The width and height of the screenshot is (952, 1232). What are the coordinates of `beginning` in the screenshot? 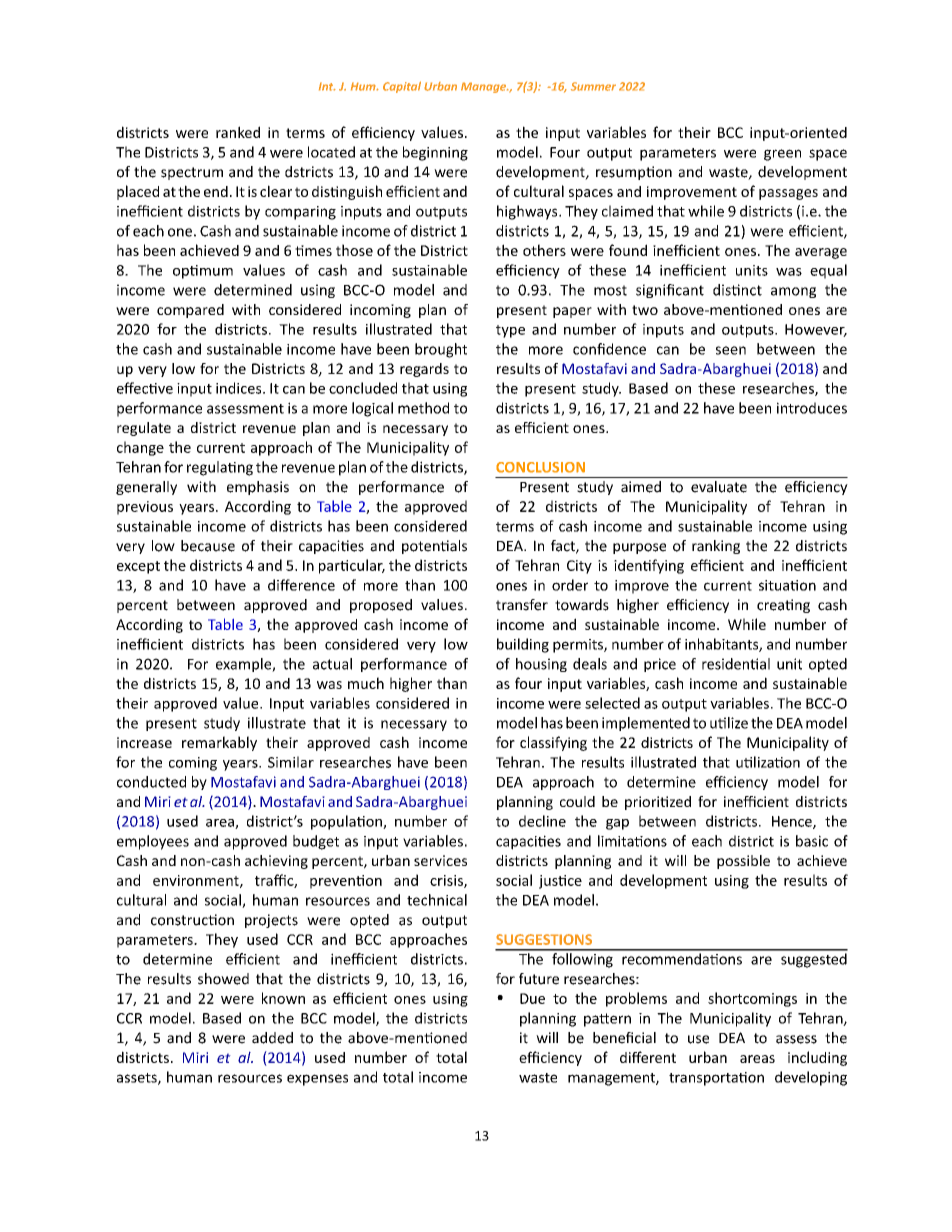 It's located at (435, 153).
